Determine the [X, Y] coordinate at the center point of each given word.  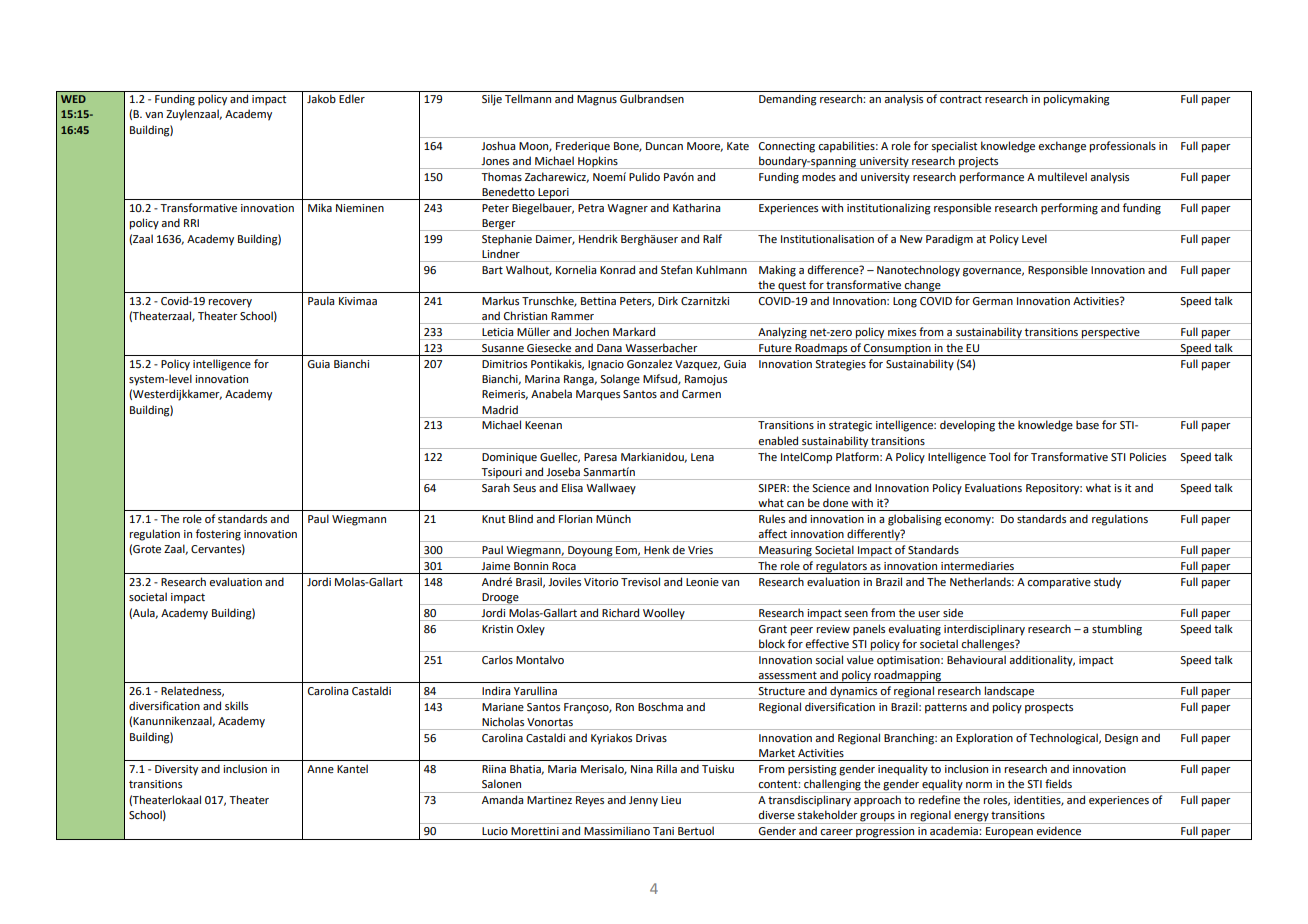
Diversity [176, 770]
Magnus [597, 100]
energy [971, 818]
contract [961, 99]
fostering [218, 535]
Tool [999, 456]
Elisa [572, 487]
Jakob [321, 98]
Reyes [590, 801]
